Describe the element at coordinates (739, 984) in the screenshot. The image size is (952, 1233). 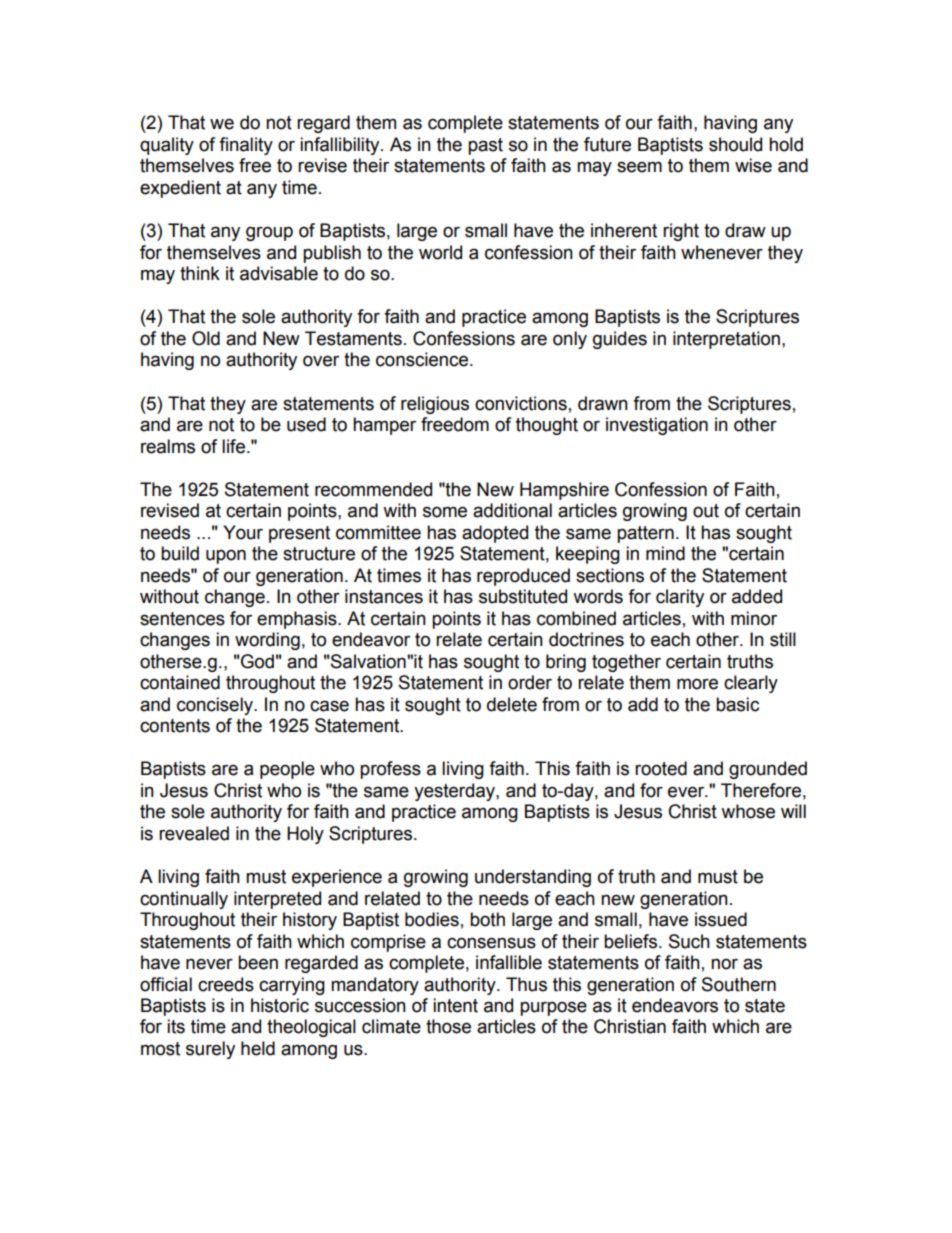
I see `Southern` at that location.
